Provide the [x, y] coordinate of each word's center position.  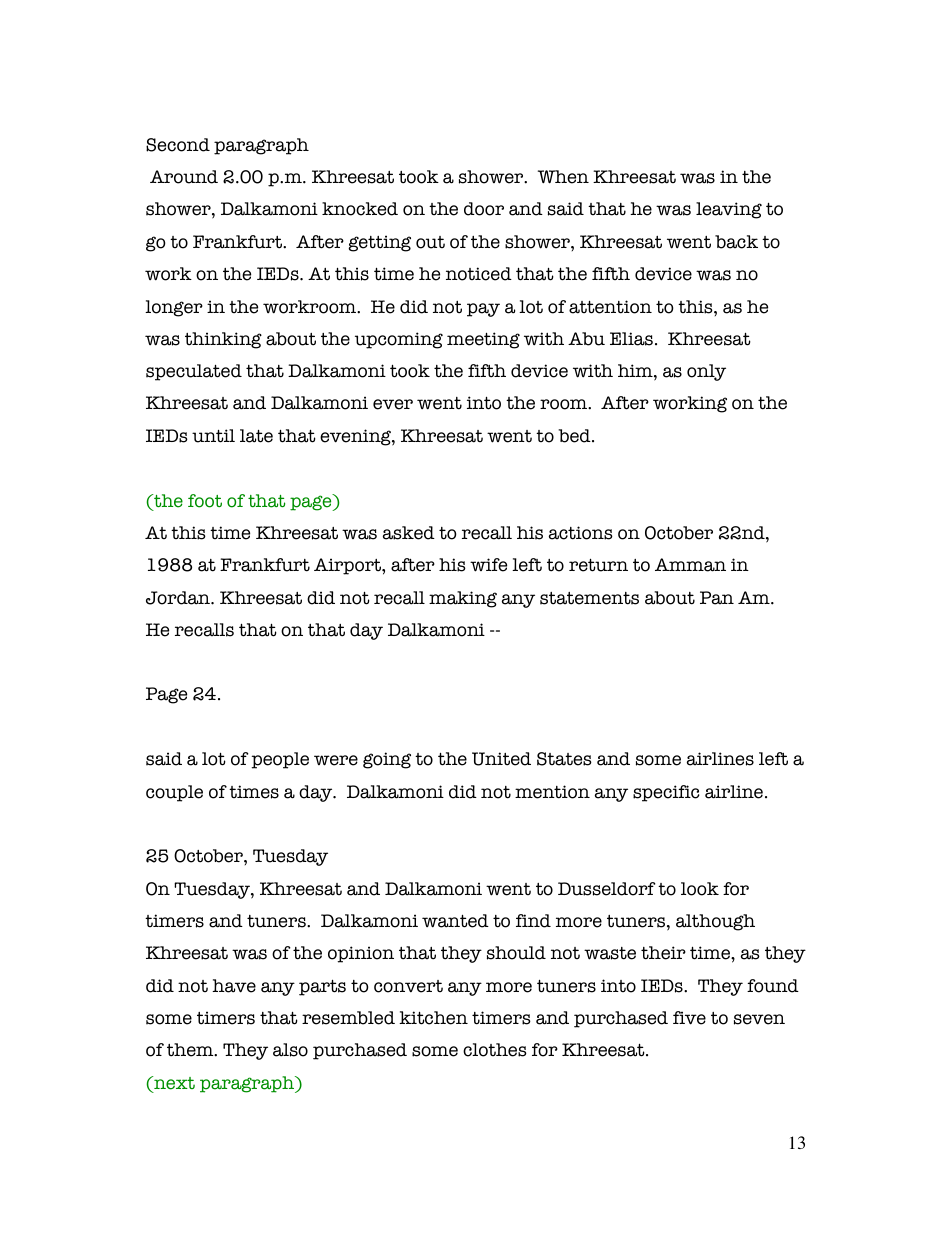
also [290, 1050]
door [484, 209]
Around [184, 177]
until [213, 436]
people [280, 760]
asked [409, 533]
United [501, 759]
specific [666, 793]
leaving [729, 210]
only [706, 372]
